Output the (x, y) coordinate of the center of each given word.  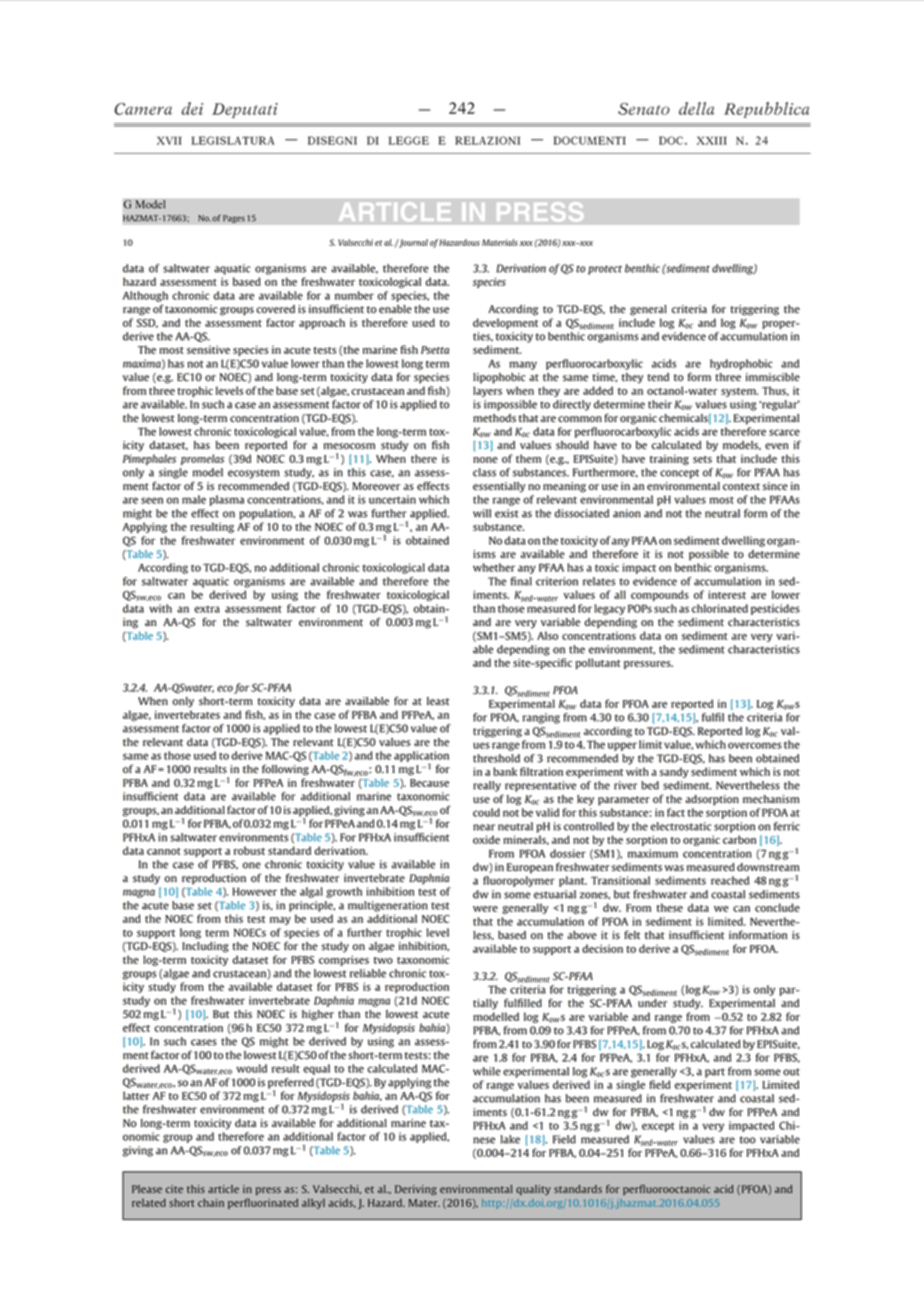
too (748, 1140)
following (285, 770)
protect (605, 270)
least (438, 701)
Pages (234, 219)
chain (211, 1202)
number (354, 295)
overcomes (754, 745)
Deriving (416, 1190)
